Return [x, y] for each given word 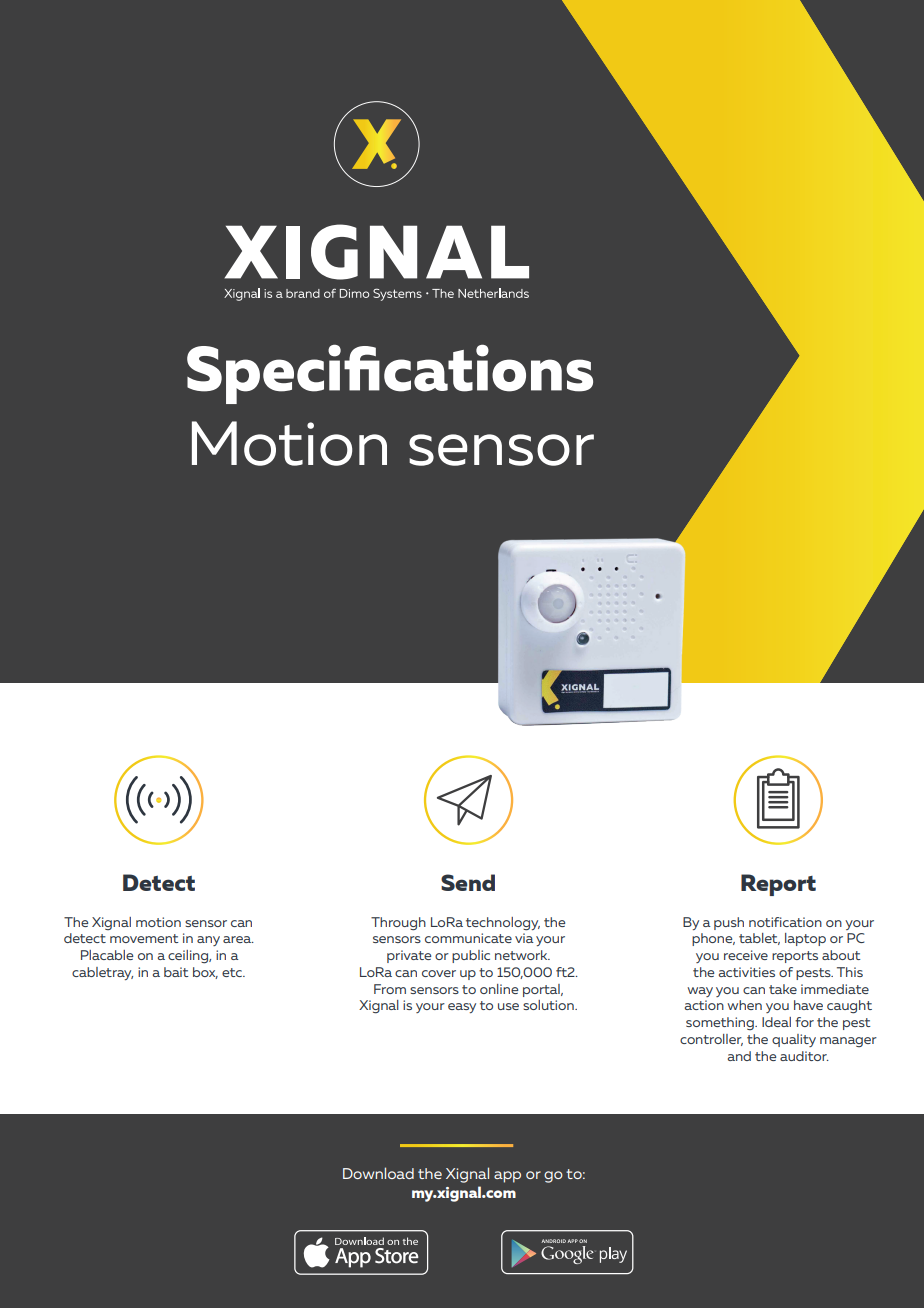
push [729, 923]
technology [503, 924]
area [238, 939]
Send [468, 882]
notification [785, 922]
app [507, 1177]
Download [378, 1173]
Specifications [390, 374]
